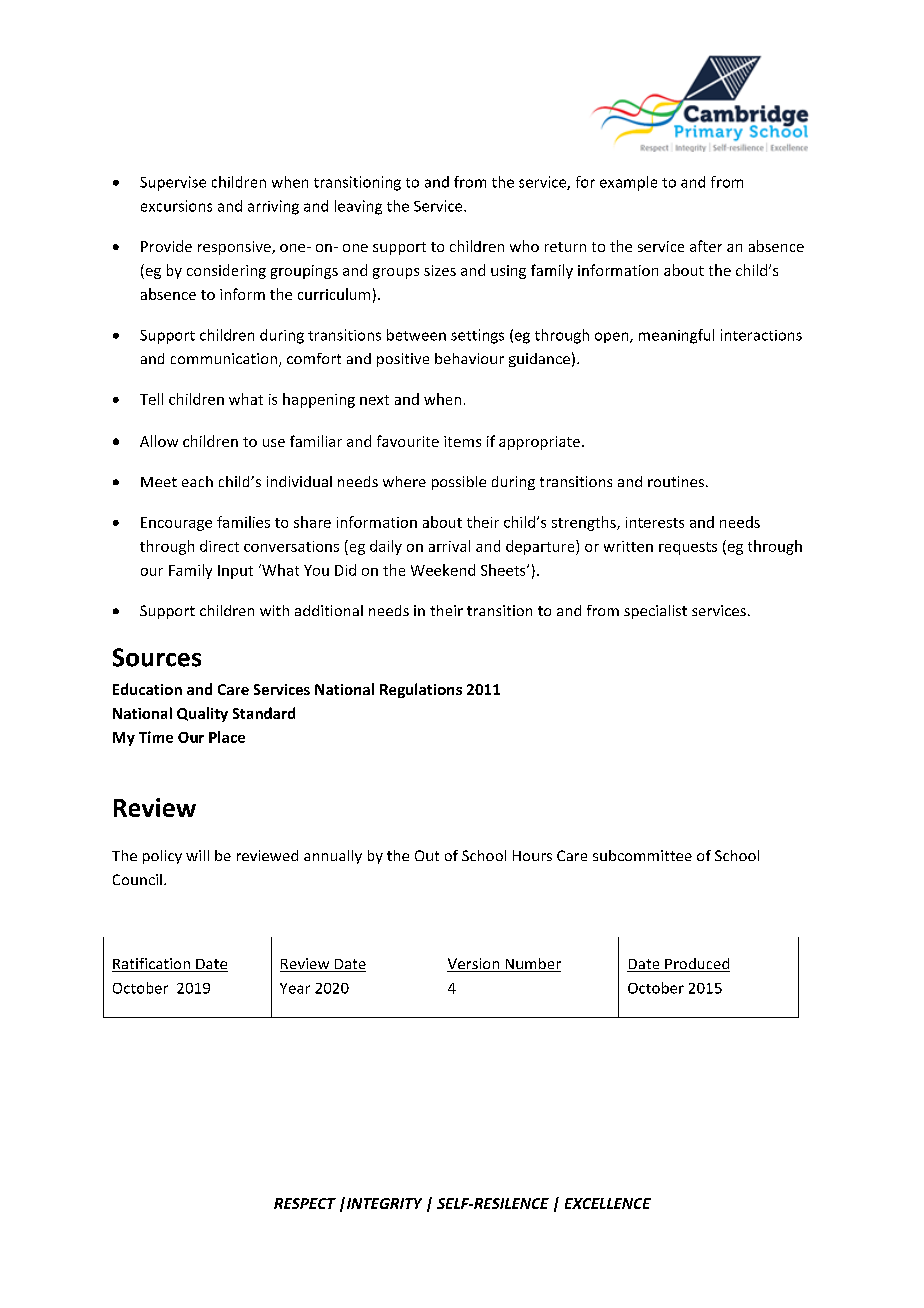 The width and height of the image is (924, 1308). What do you see at coordinates (655, 612) in the image?
I see `specialist` at bounding box center [655, 612].
